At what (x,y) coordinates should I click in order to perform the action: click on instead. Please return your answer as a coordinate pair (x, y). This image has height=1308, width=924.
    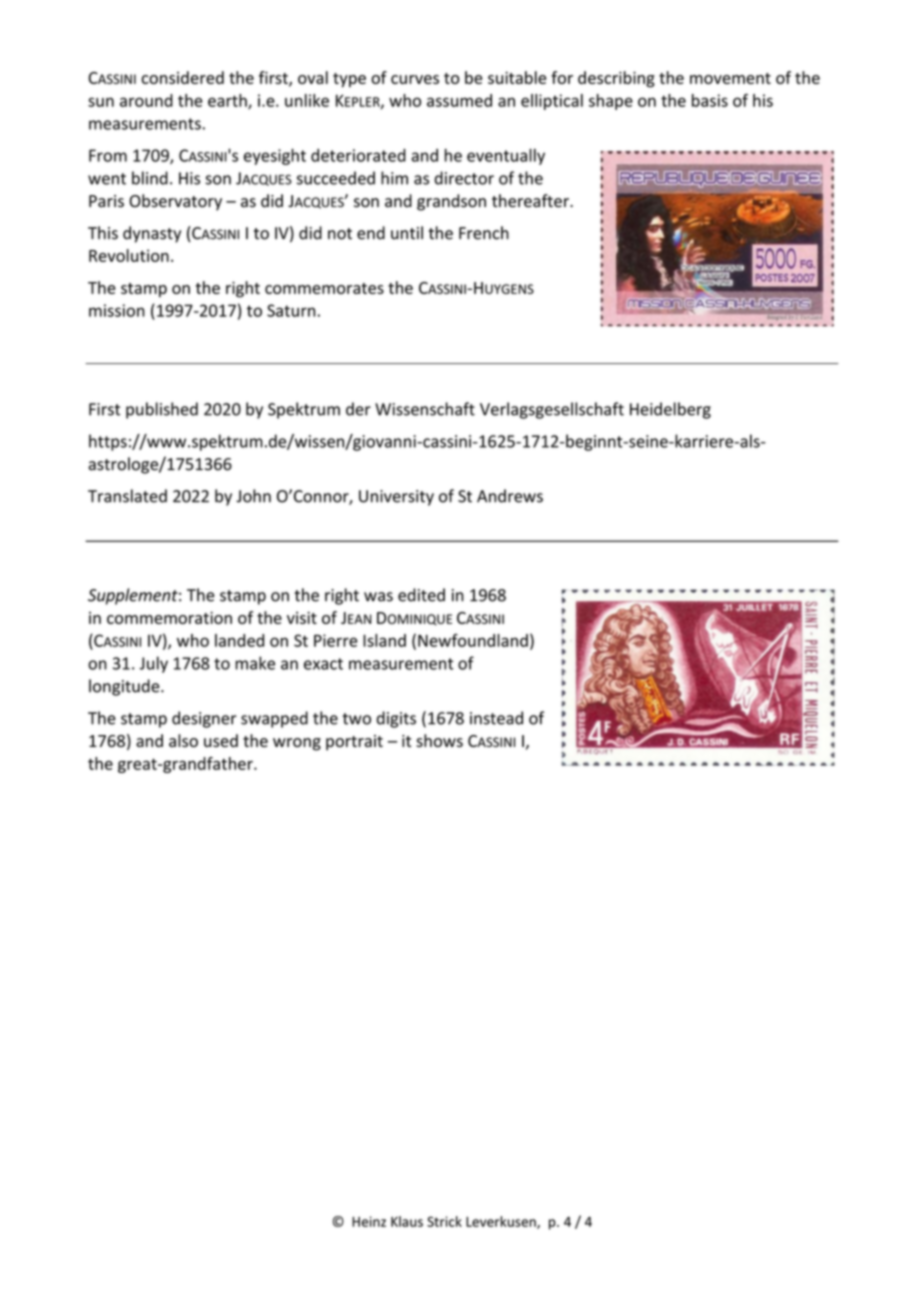
    Looking at the image, I should click on (496, 718).
